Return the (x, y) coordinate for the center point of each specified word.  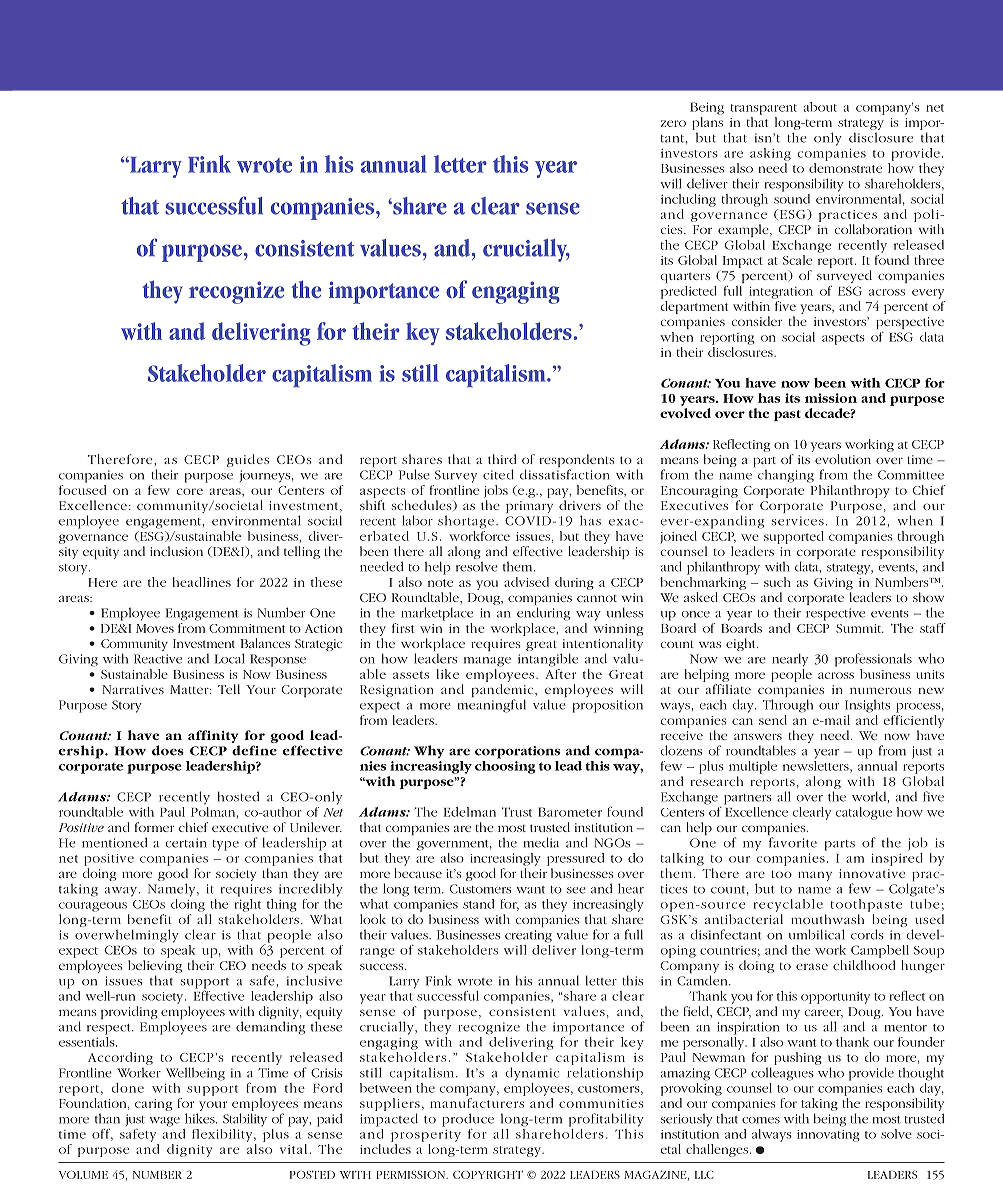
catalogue (864, 813)
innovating (828, 1136)
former (154, 827)
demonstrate (845, 168)
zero (673, 123)
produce (468, 1120)
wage (164, 1122)
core (190, 491)
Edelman (470, 812)
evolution (843, 459)
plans (707, 123)
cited (498, 474)
